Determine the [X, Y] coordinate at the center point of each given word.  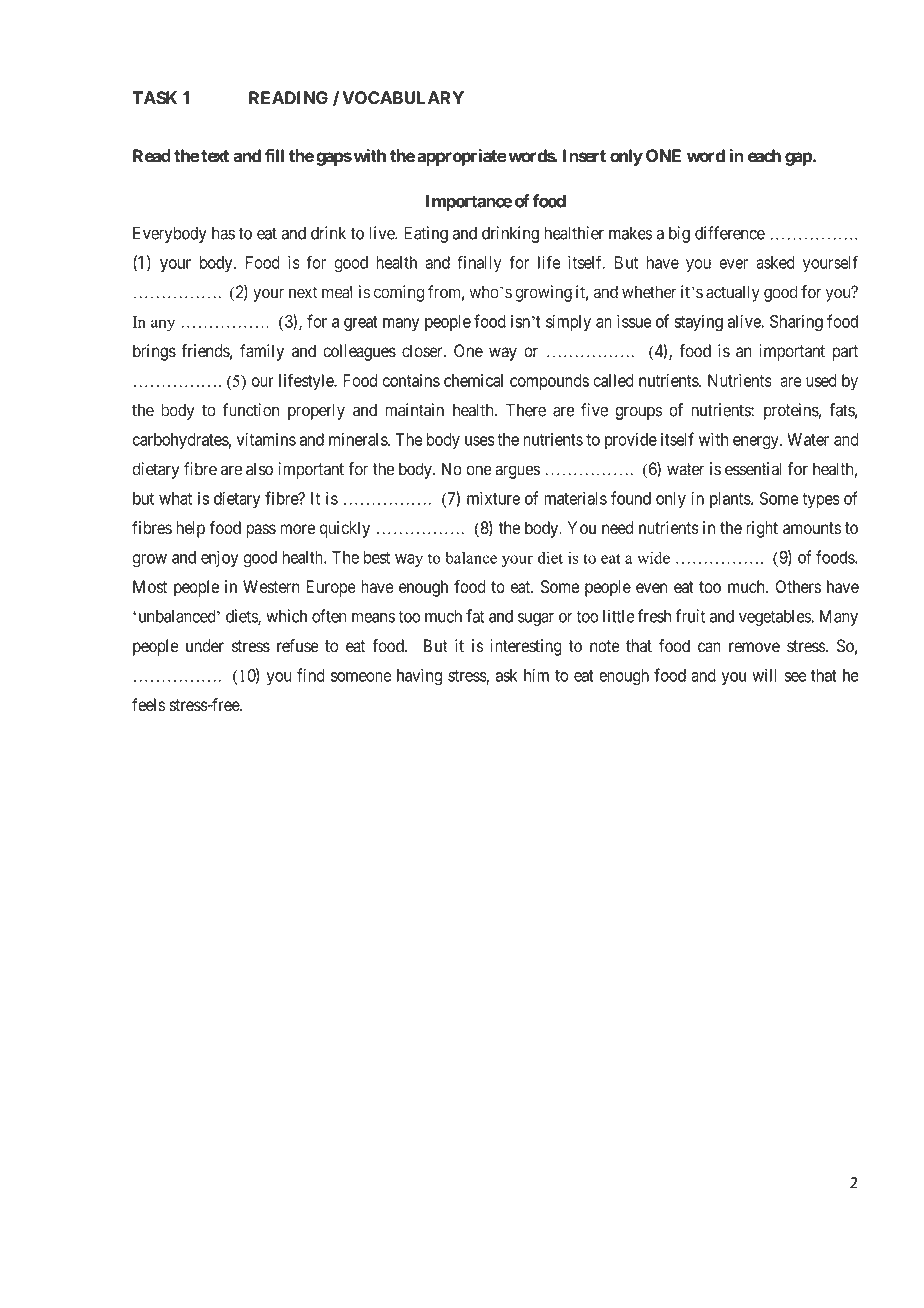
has [223, 233]
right [762, 529]
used [821, 380]
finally [479, 264]
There [526, 410]
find [311, 675]
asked [775, 262]
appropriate [462, 157]
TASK [154, 98]
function [251, 410]
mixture [493, 498]
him [536, 675]
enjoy [219, 558]
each [764, 156]
